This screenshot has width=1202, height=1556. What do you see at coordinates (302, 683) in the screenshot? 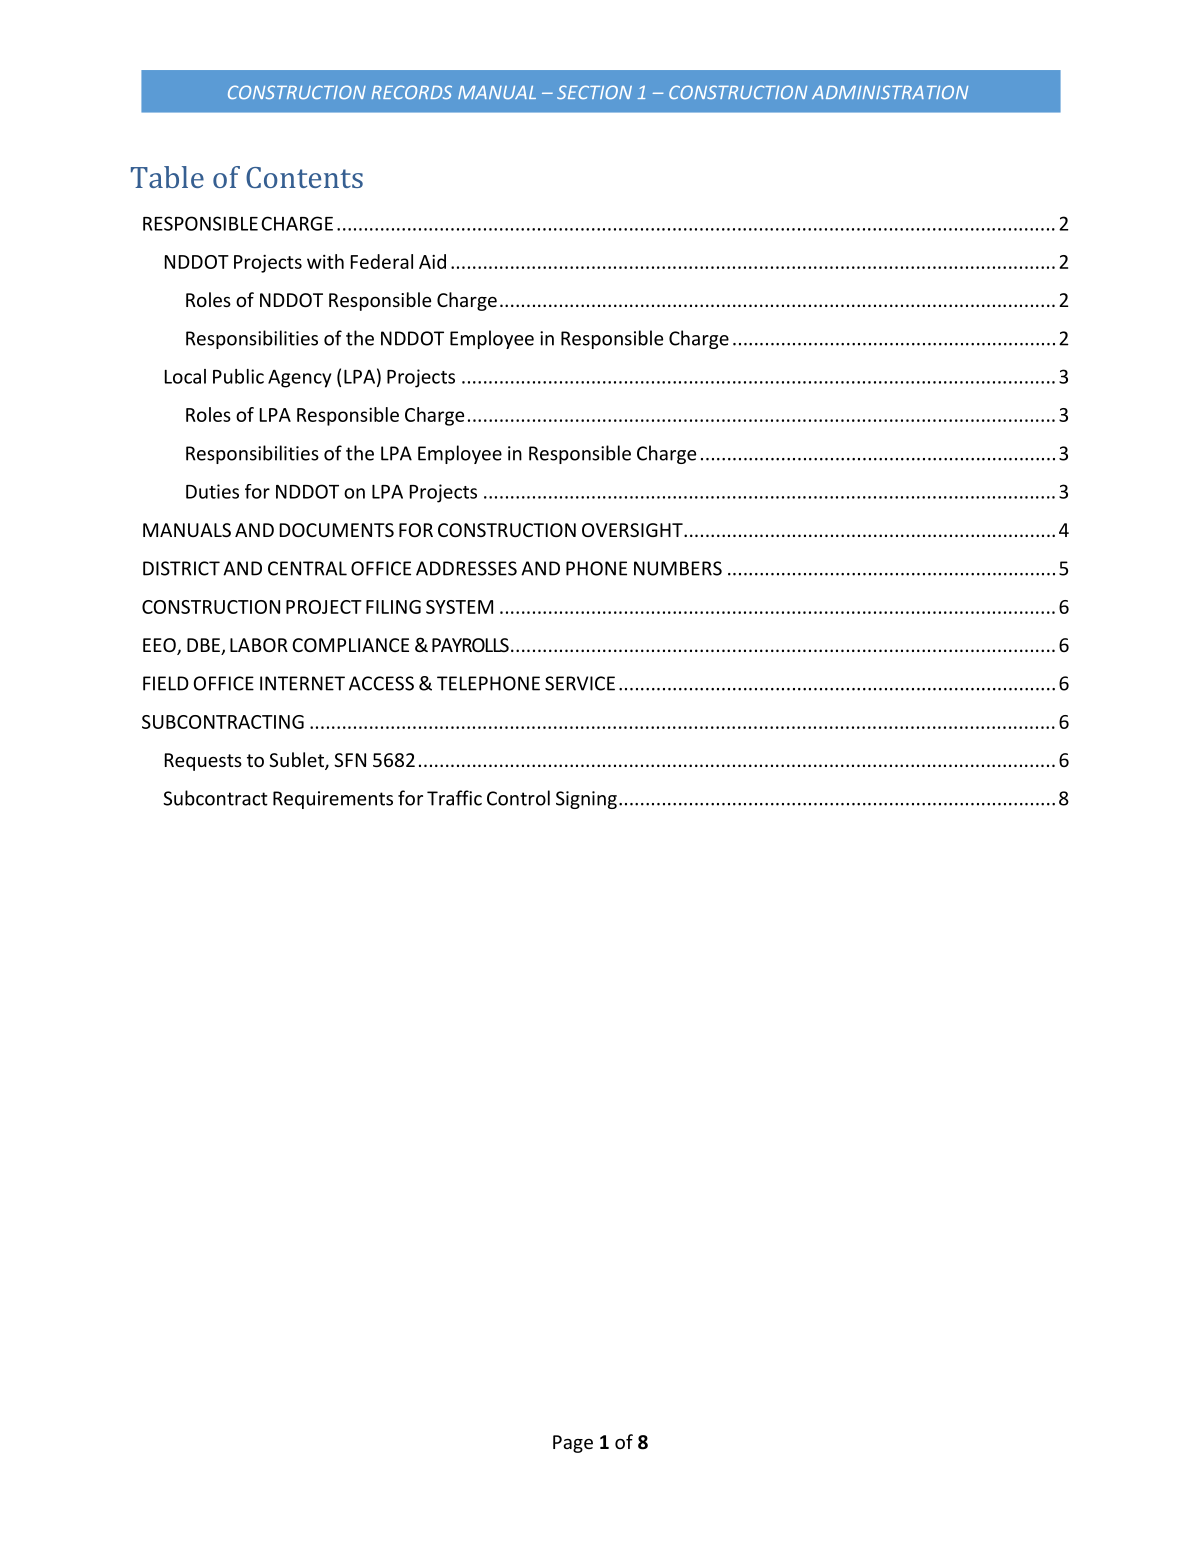
I see `INTERNET` at bounding box center [302, 683].
